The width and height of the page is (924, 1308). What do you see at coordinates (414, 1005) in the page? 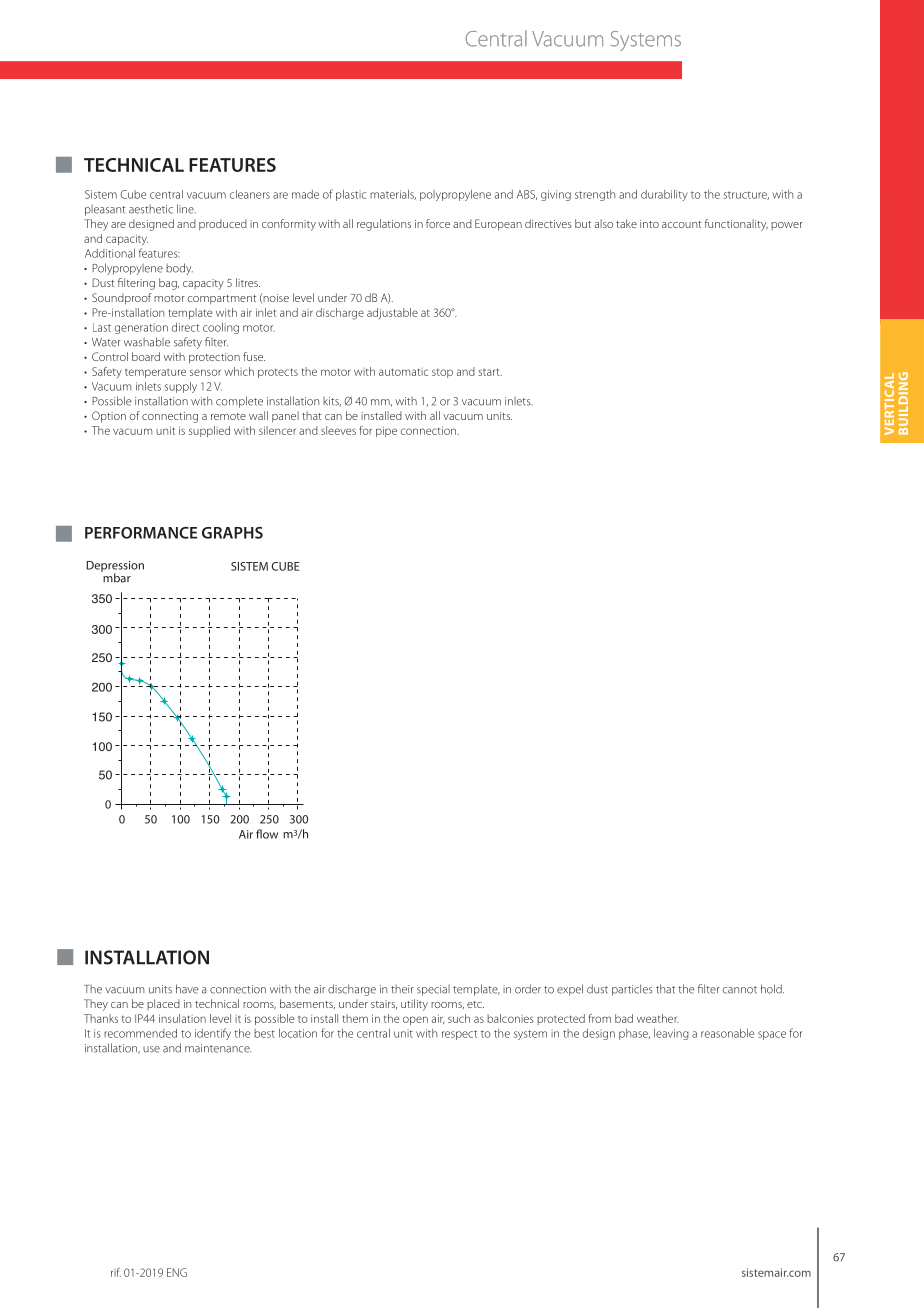
I see `utility` at bounding box center [414, 1005].
